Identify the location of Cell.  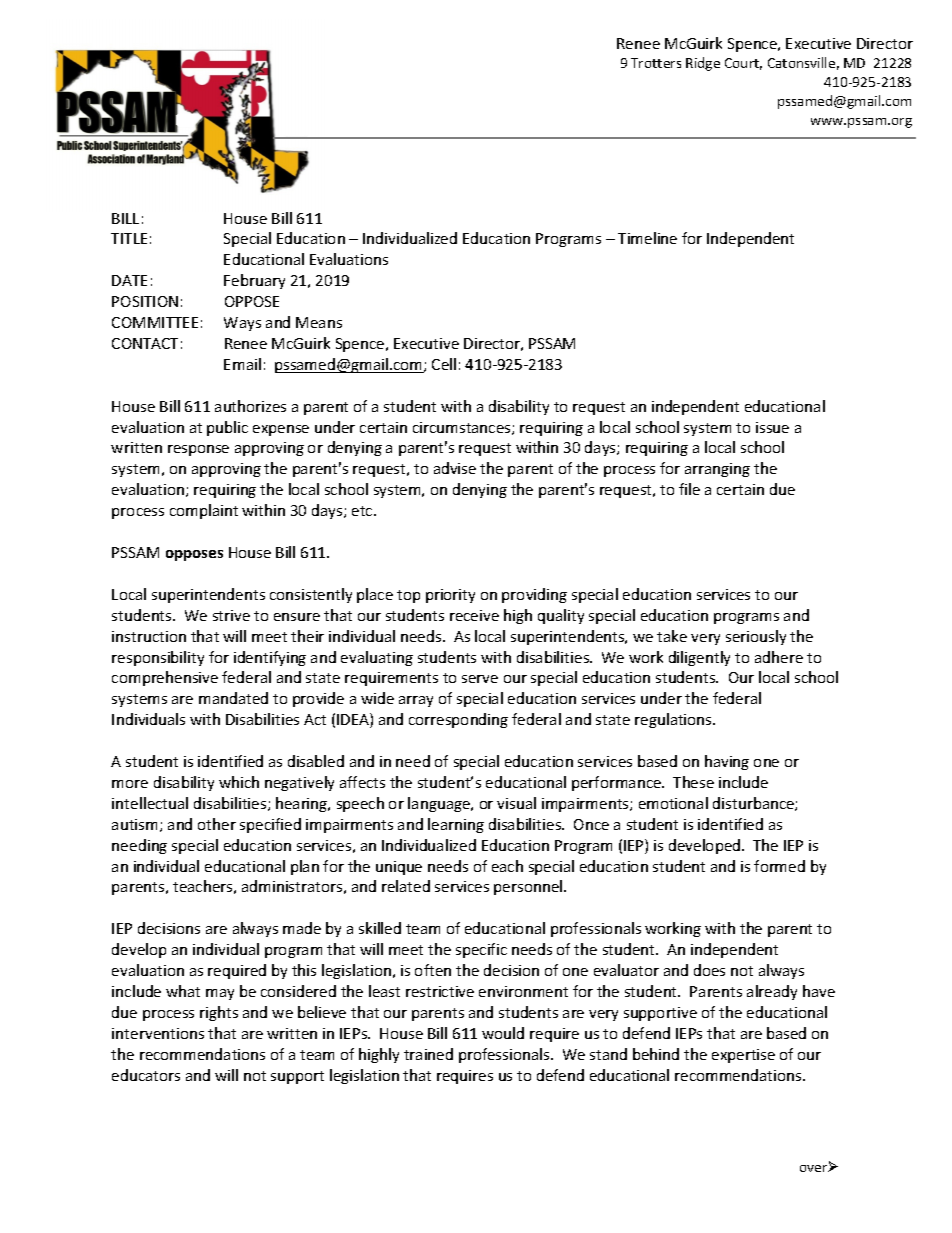
(444, 364).
